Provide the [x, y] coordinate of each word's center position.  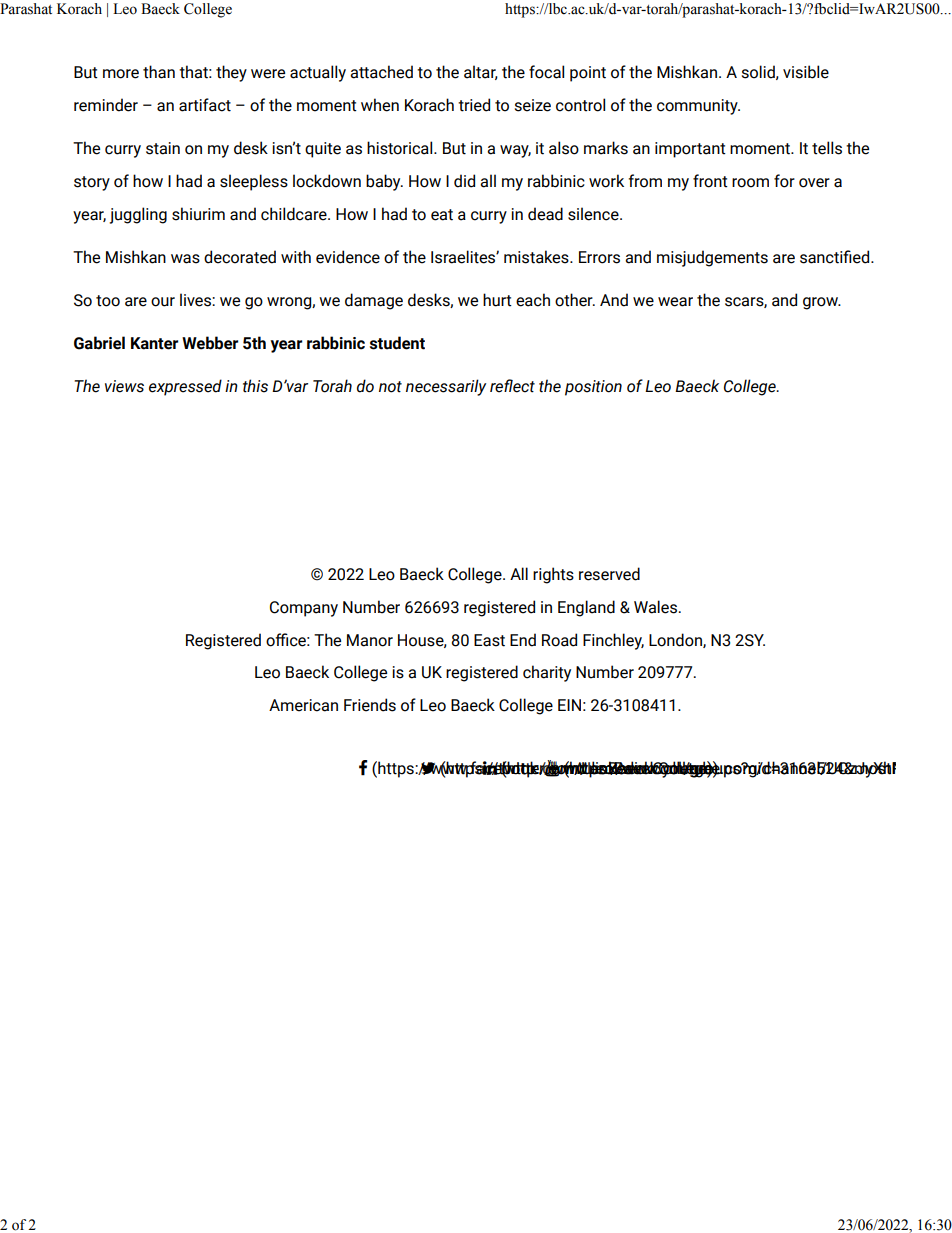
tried [474, 105]
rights [553, 575]
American [303, 705]
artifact [205, 105]
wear [675, 302]
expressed [185, 387]
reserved [609, 574]
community [698, 107]
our [163, 302]
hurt [497, 300]
